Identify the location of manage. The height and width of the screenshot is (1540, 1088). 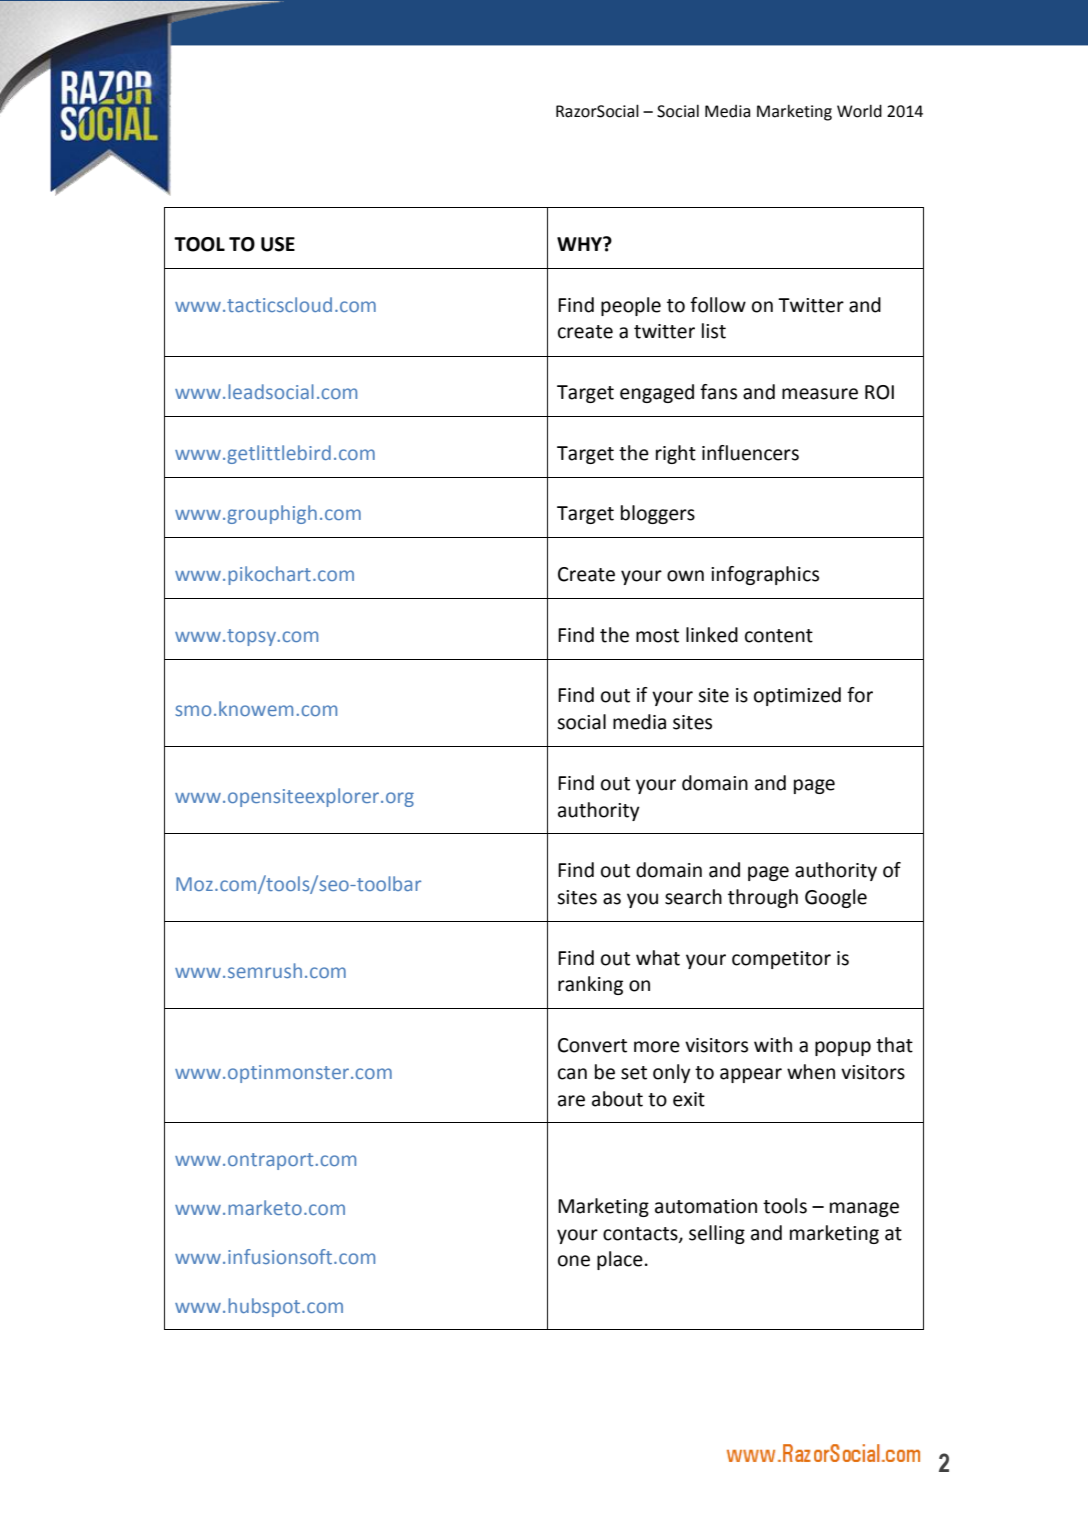
(864, 1209).
